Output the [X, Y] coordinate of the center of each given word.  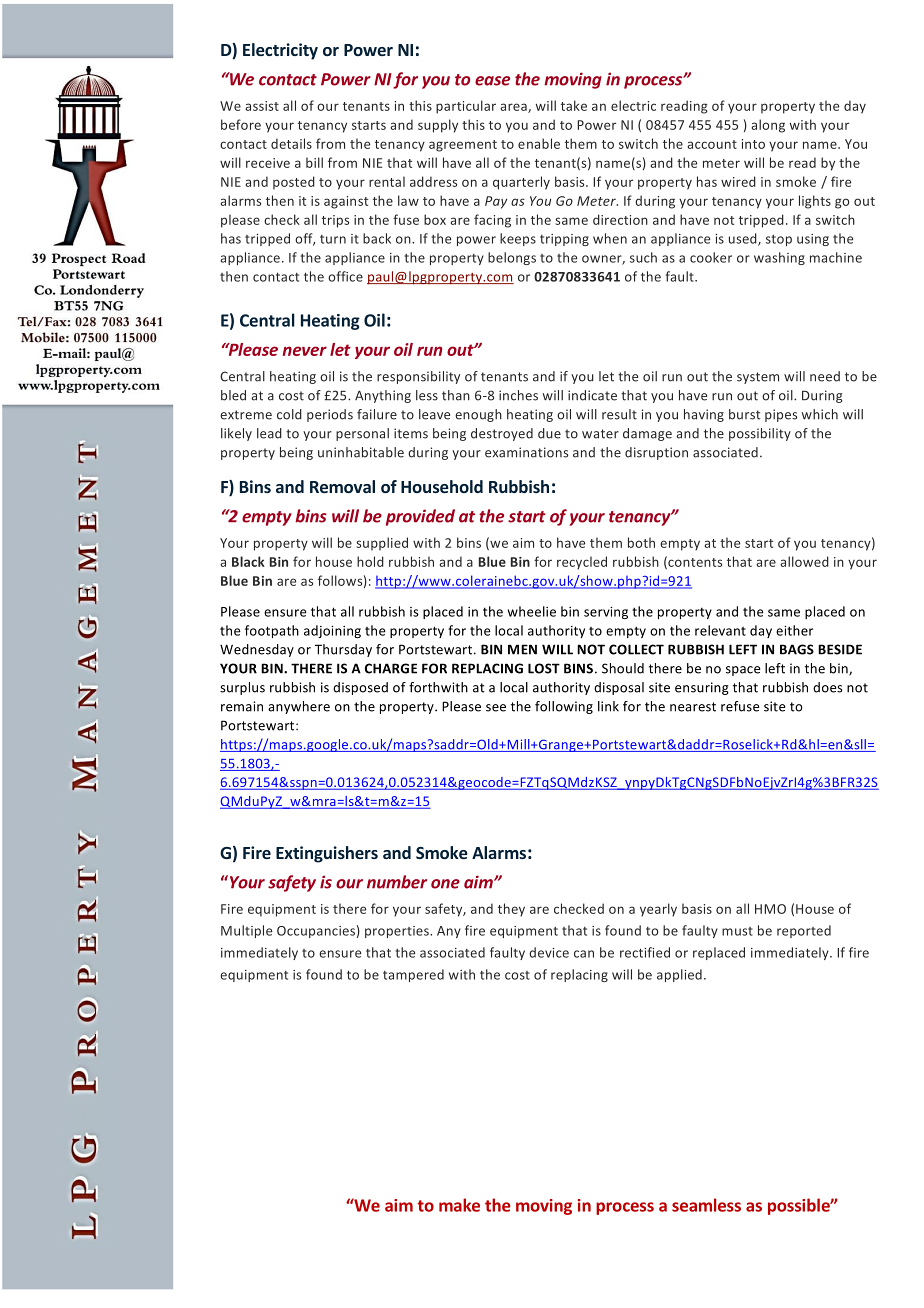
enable [539, 143]
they [511, 910]
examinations [526, 452]
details [291, 143]
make [459, 1205]
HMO [770, 909]
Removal [342, 486]
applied [679, 975]
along [768, 126]
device [549, 952]
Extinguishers [327, 854]
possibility [760, 434]
